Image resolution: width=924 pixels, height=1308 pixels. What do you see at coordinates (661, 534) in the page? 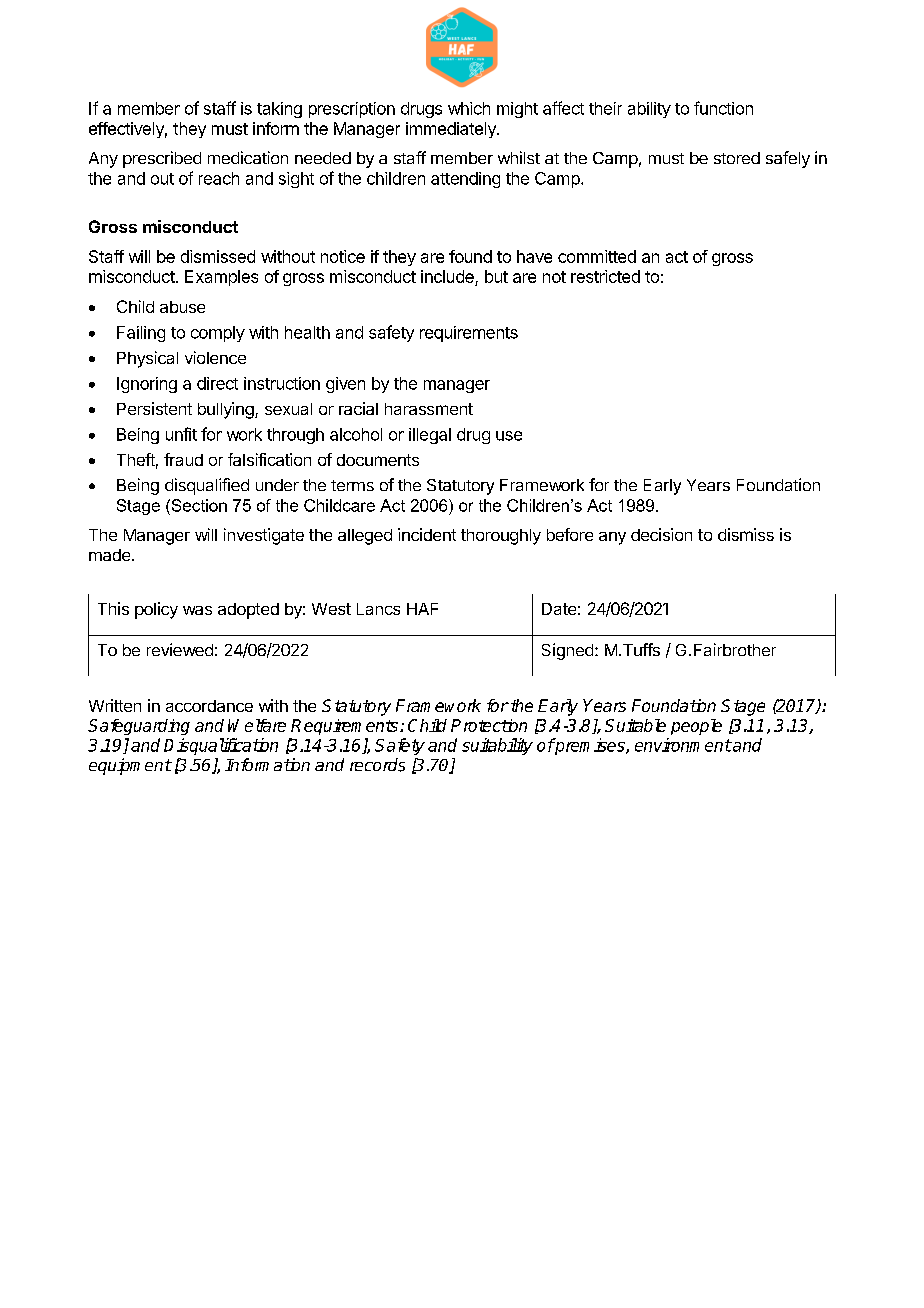
I see `decision` at bounding box center [661, 534].
